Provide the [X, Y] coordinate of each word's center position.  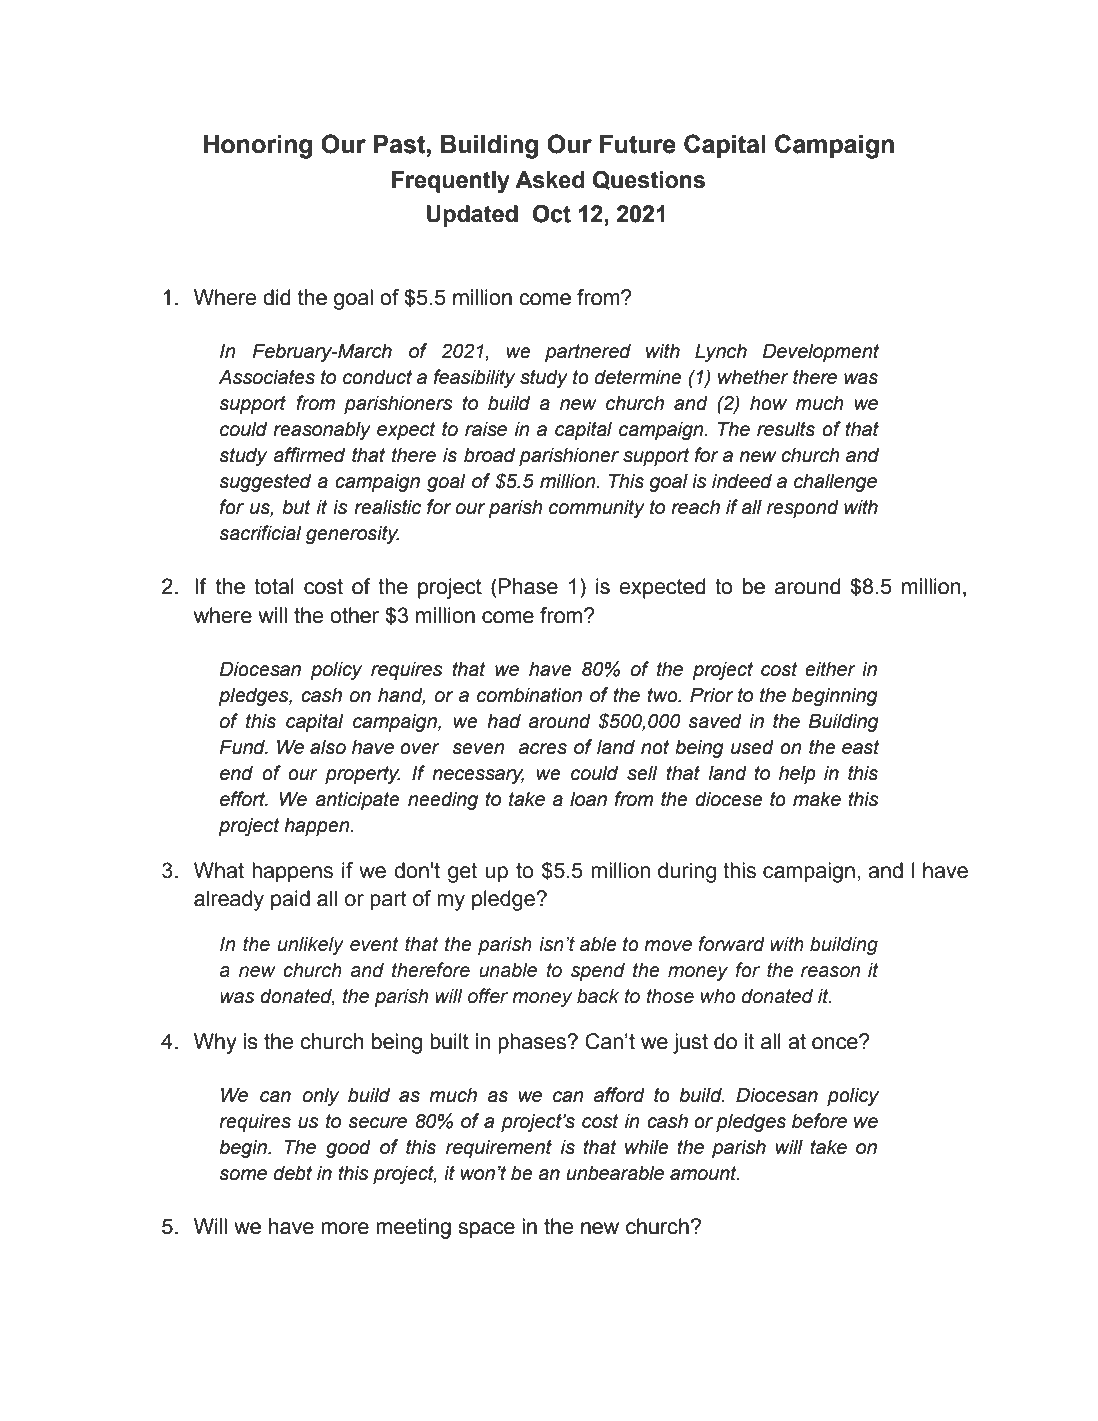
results [786, 429]
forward [731, 944]
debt [293, 1173]
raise [486, 429]
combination [529, 695]
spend [598, 972]
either [830, 669]
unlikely [311, 946]
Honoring [258, 147]
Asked [550, 180]
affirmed [309, 455]
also [328, 747]
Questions [649, 180]
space [486, 1230]
